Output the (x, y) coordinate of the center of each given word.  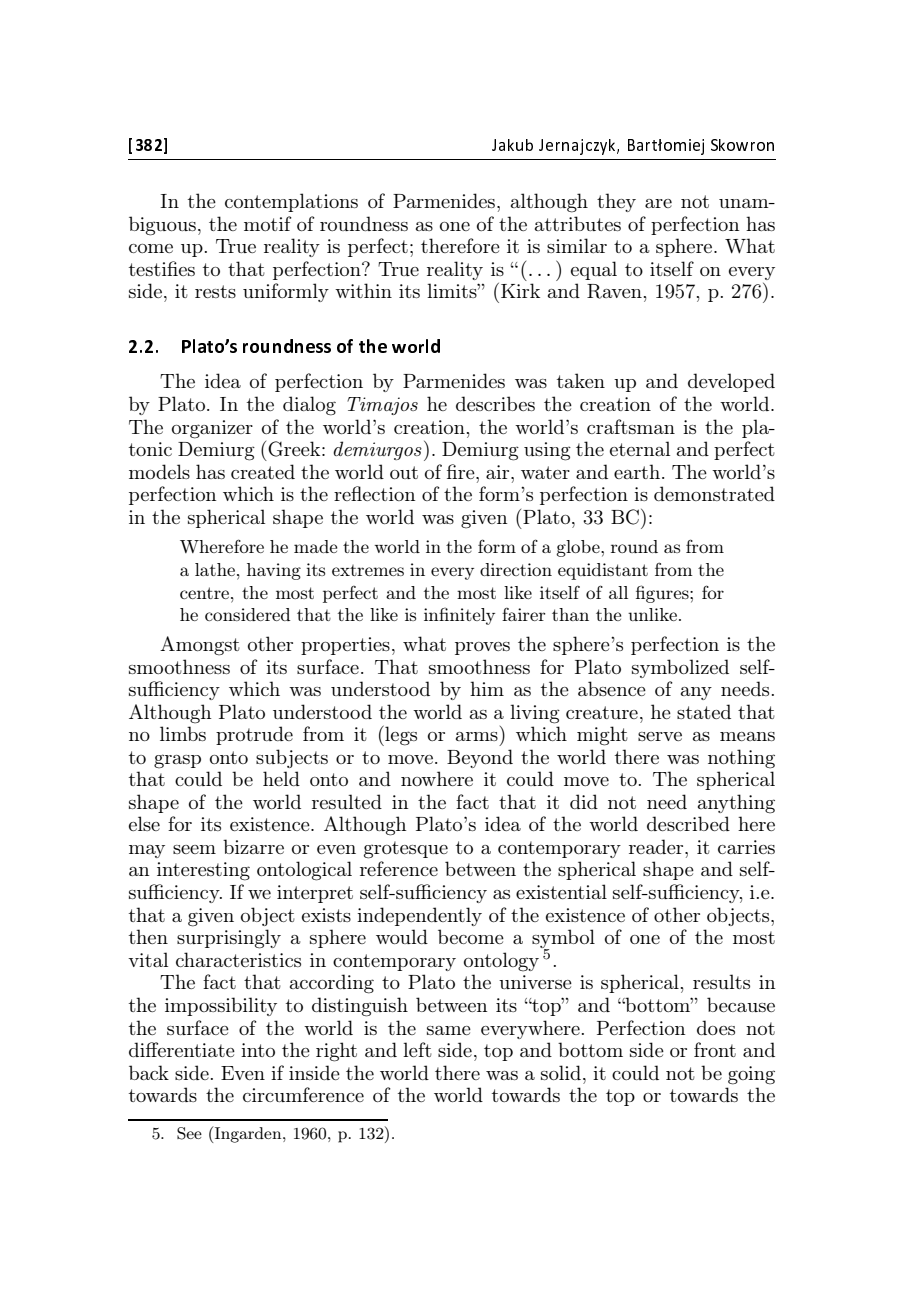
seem (194, 849)
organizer (212, 429)
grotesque (406, 850)
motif (268, 223)
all (618, 592)
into (258, 1050)
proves (482, 648)
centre (206, 593)
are (658, 203)
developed (731, 382)
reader (657, 846)
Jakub (512, 145)
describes (495, 403)
